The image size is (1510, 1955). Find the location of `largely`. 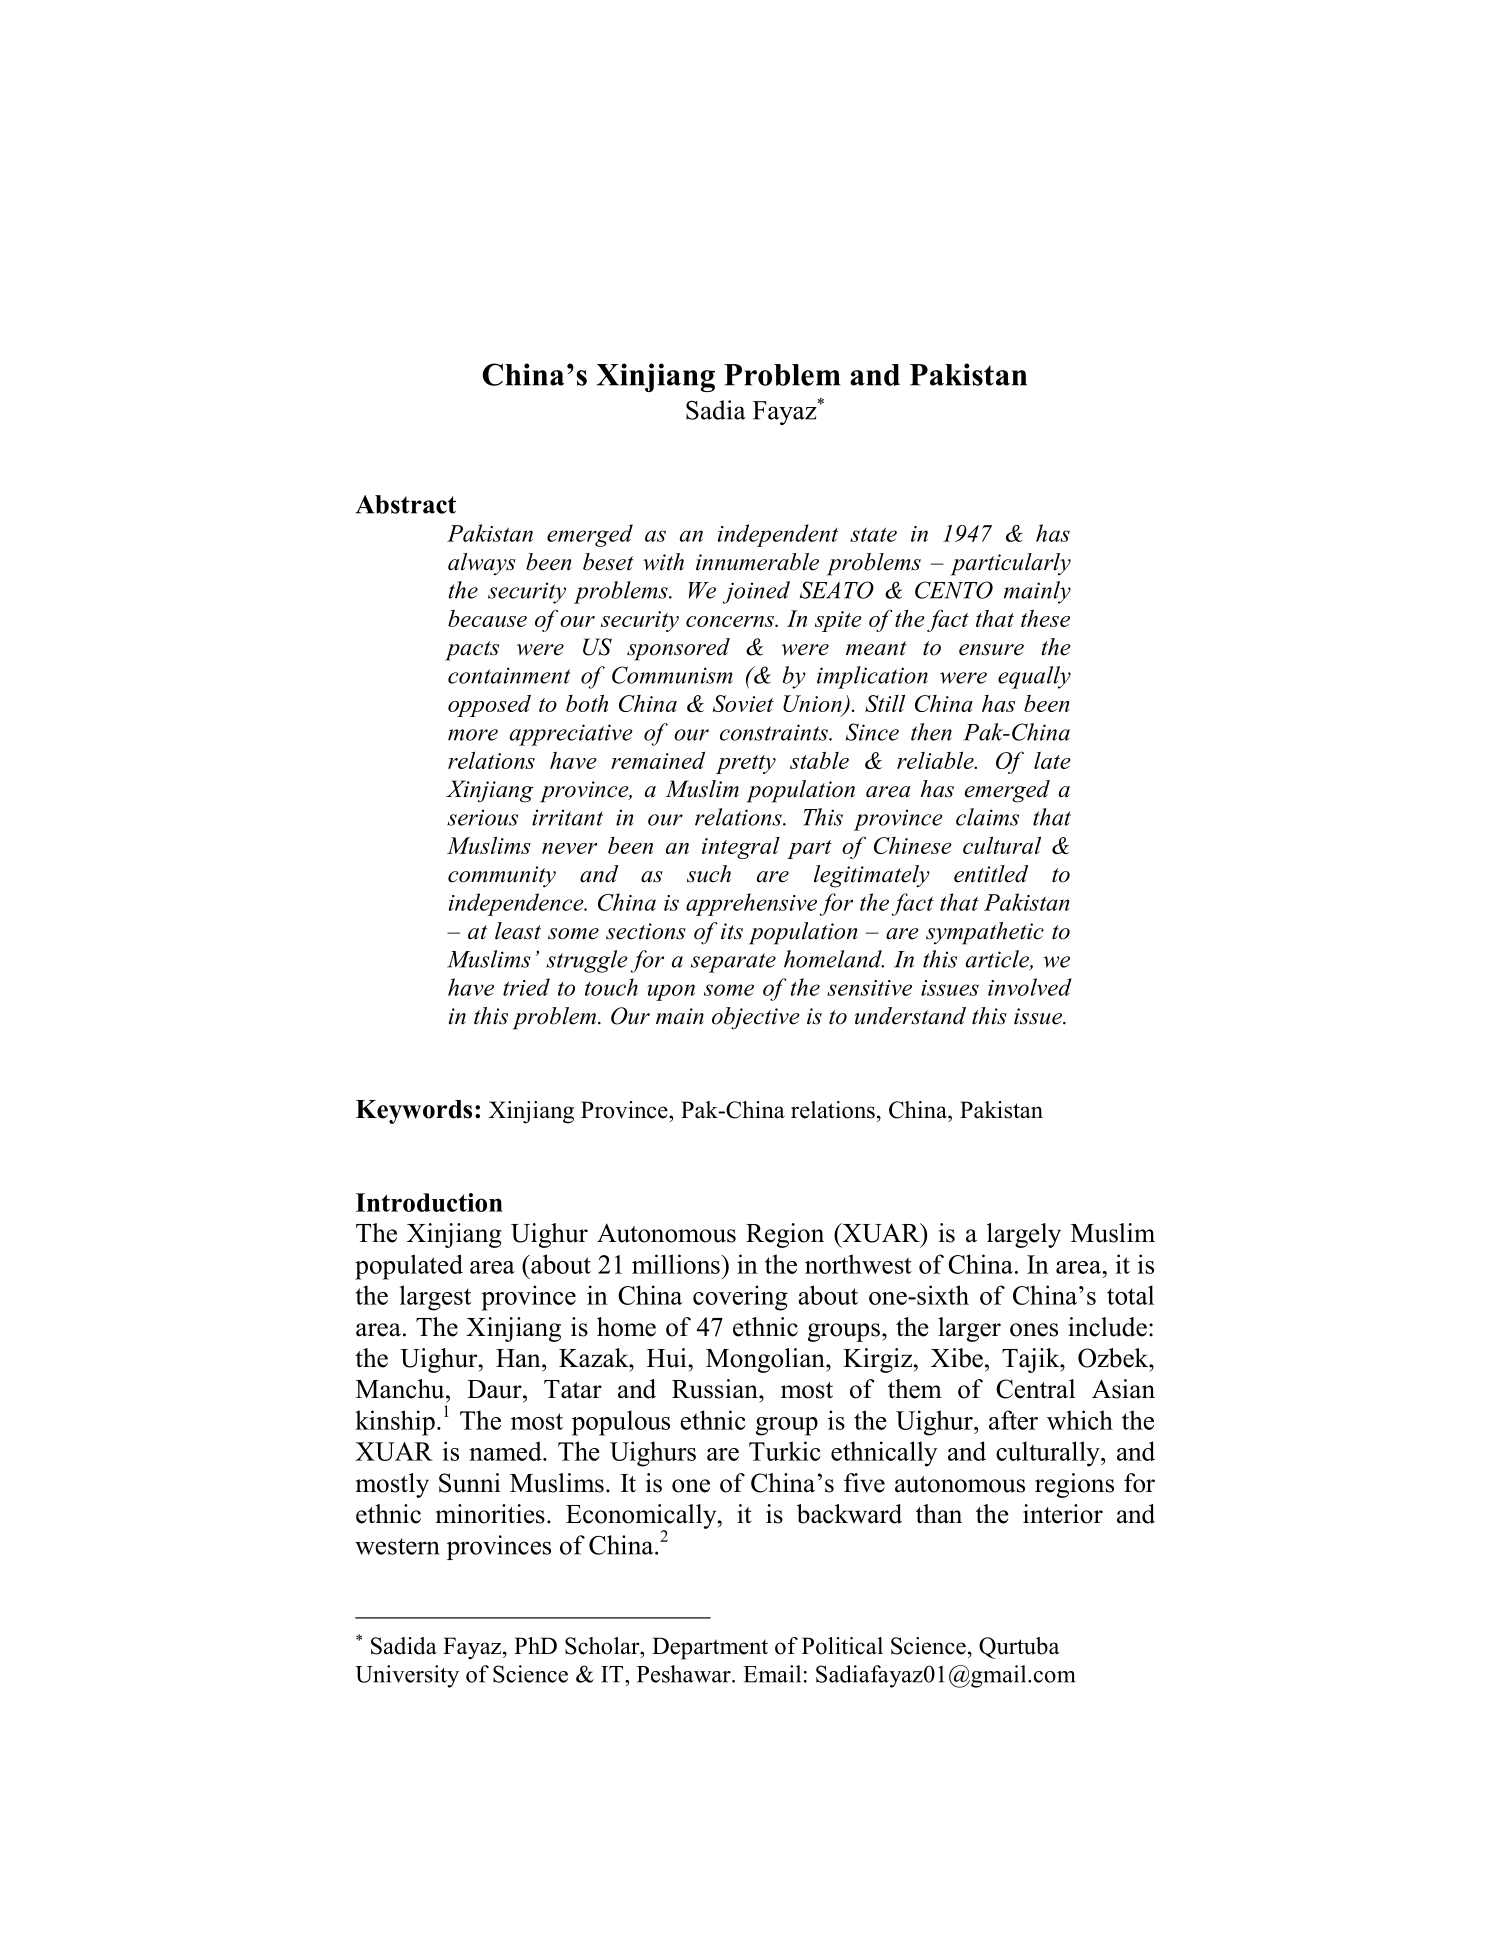

largely is located at coordinates (1024, 1235).
